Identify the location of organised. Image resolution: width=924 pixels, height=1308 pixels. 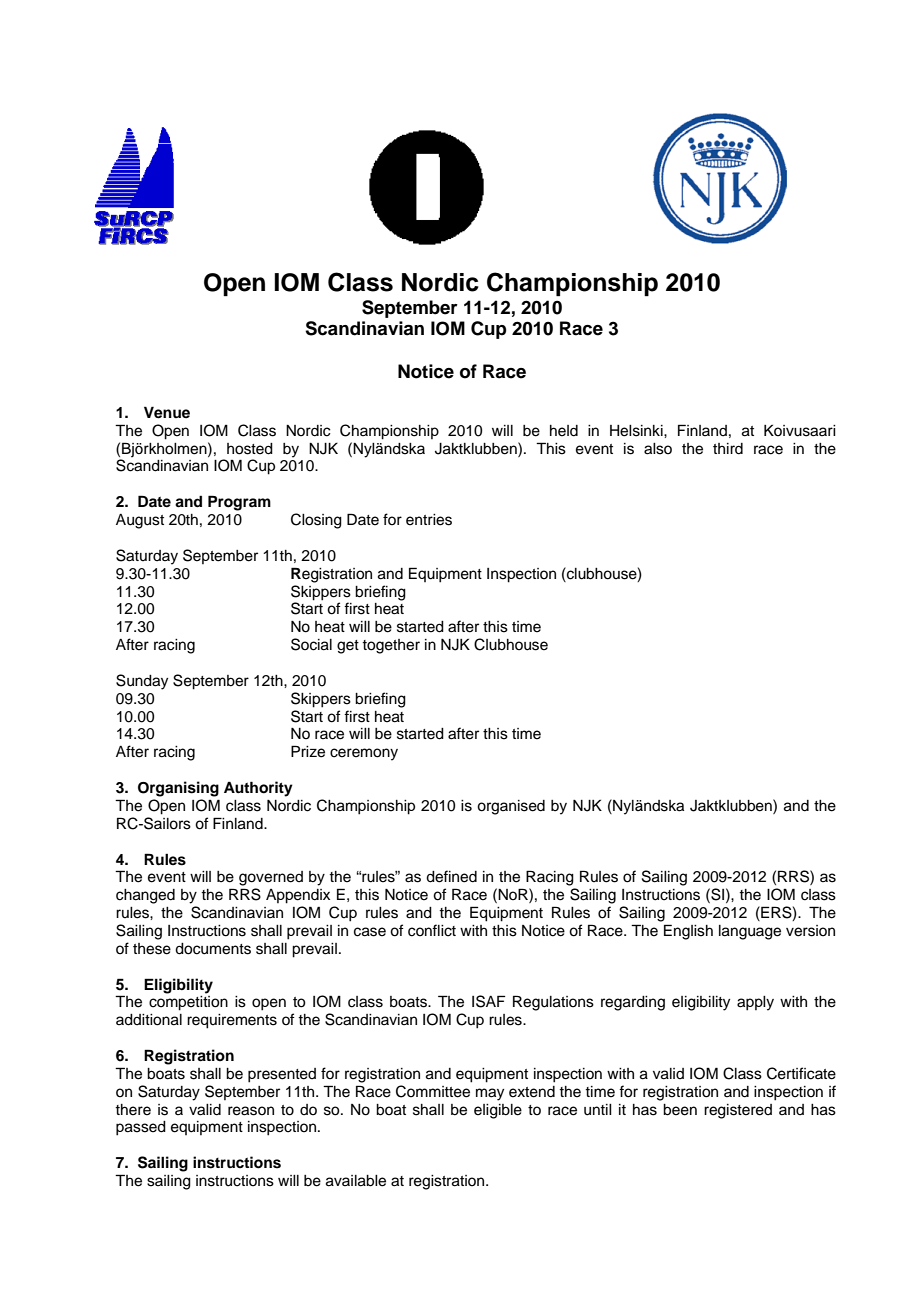
(511, 807).
